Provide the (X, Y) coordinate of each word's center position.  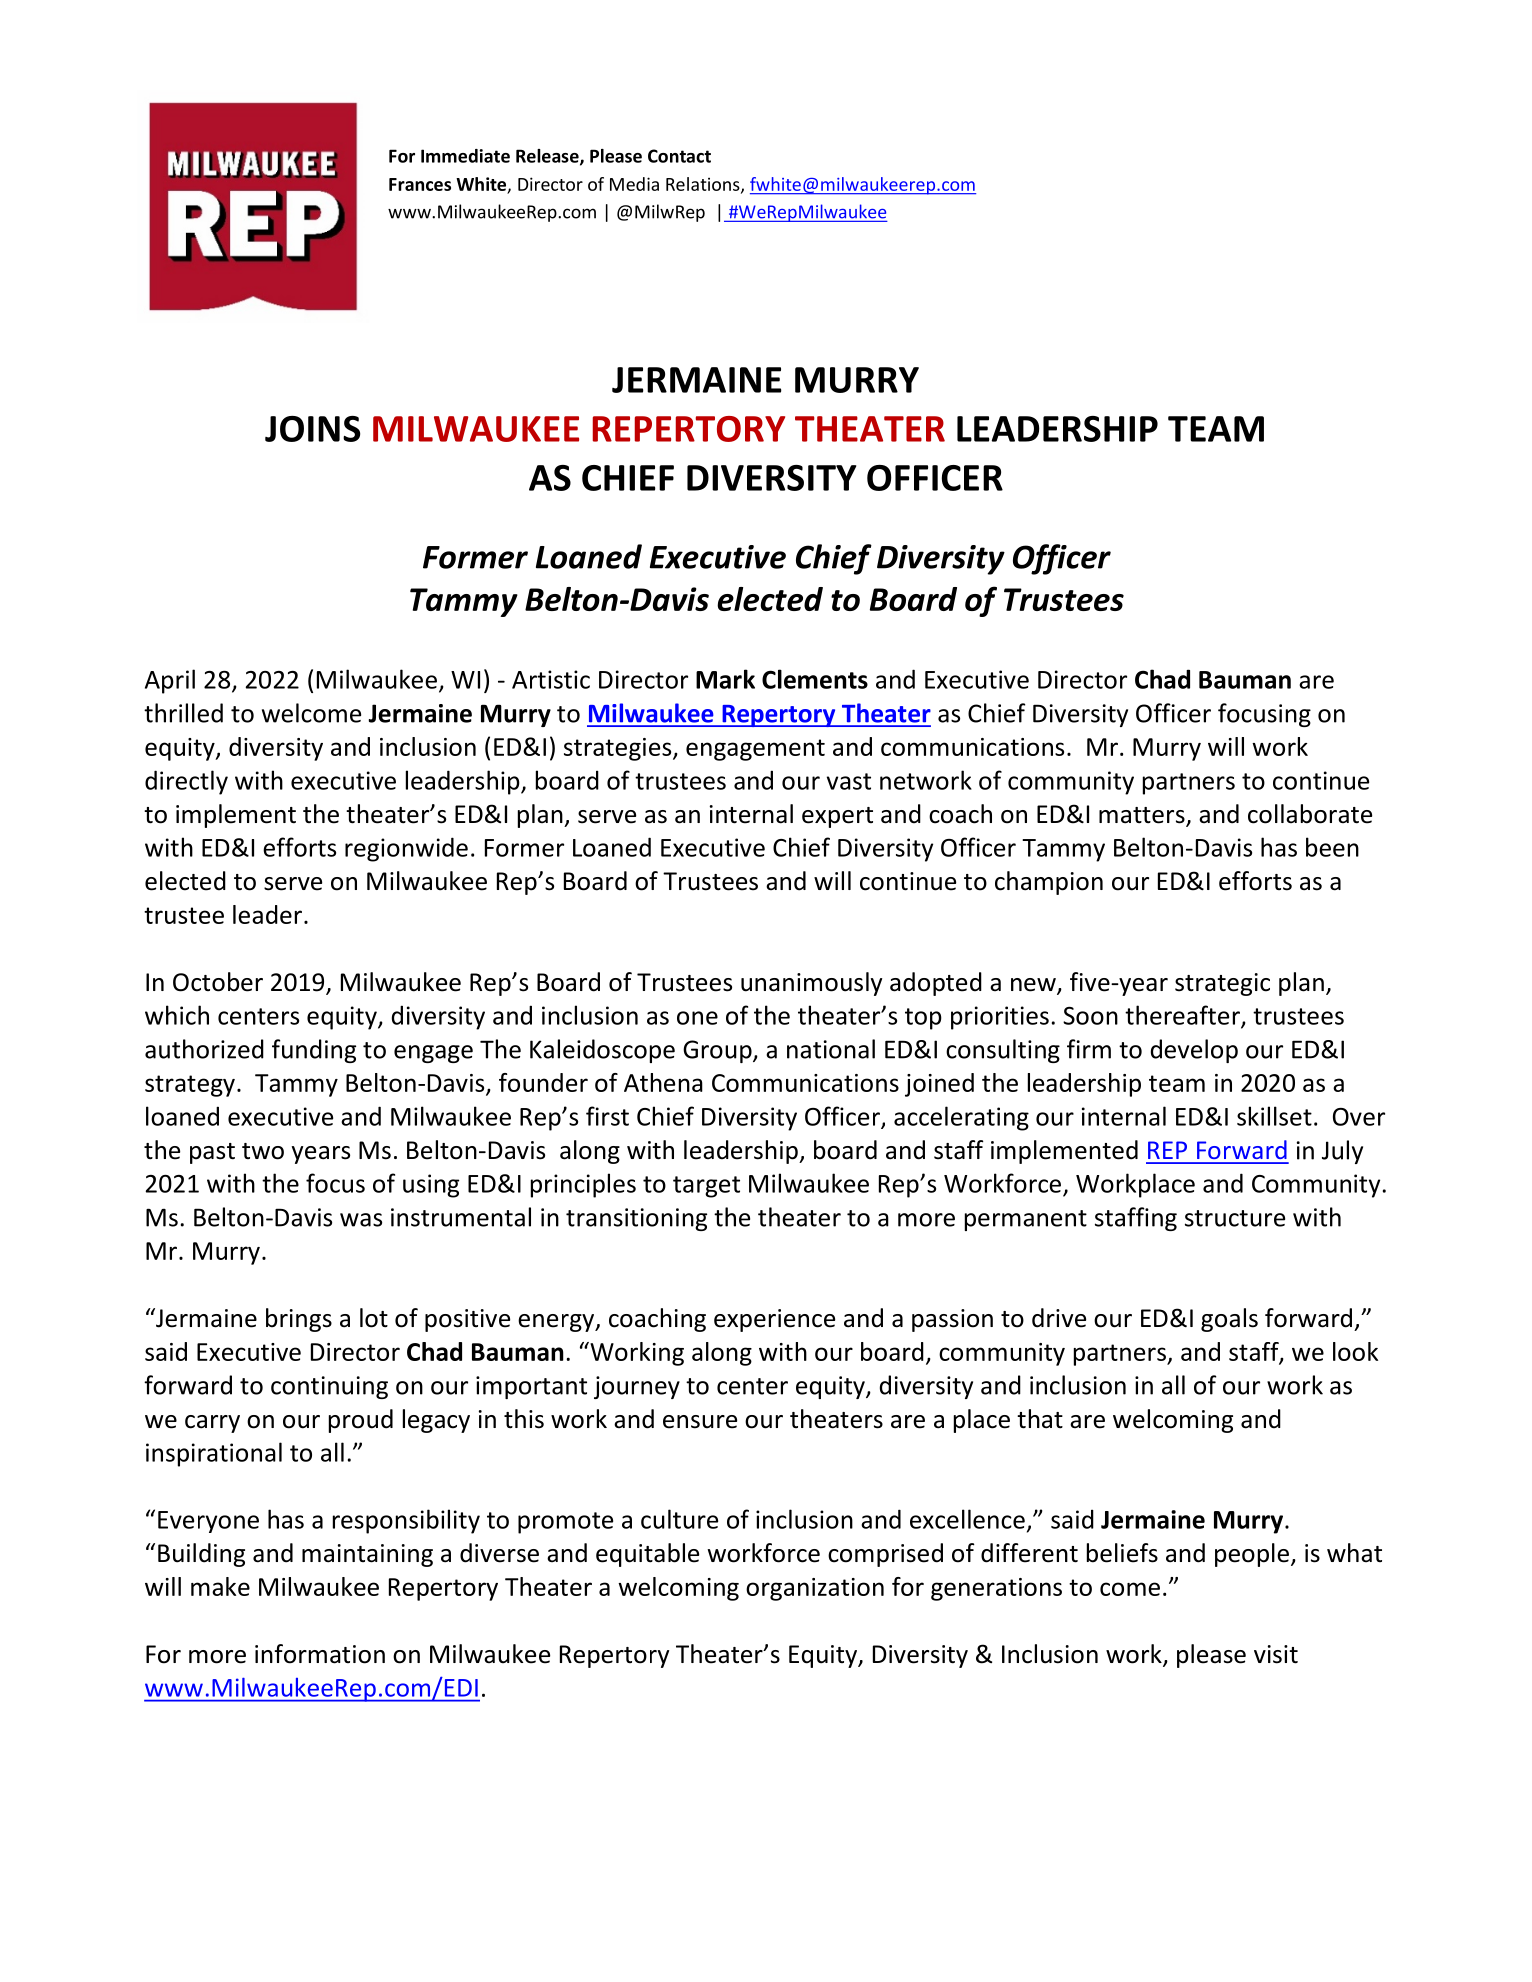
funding (314, 1051)
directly (186, 782)
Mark (725, 679)
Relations (704, 185)
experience (774, 1320)
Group (718, 1051)
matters (1143, 816)
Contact (679, 156)
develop (1194, 1051)
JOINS (312, 429)
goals (1229, 1320)
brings (299, 1320)
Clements (815, 679)
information (320, 1654)
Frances (420, 184)
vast (849, 781)
